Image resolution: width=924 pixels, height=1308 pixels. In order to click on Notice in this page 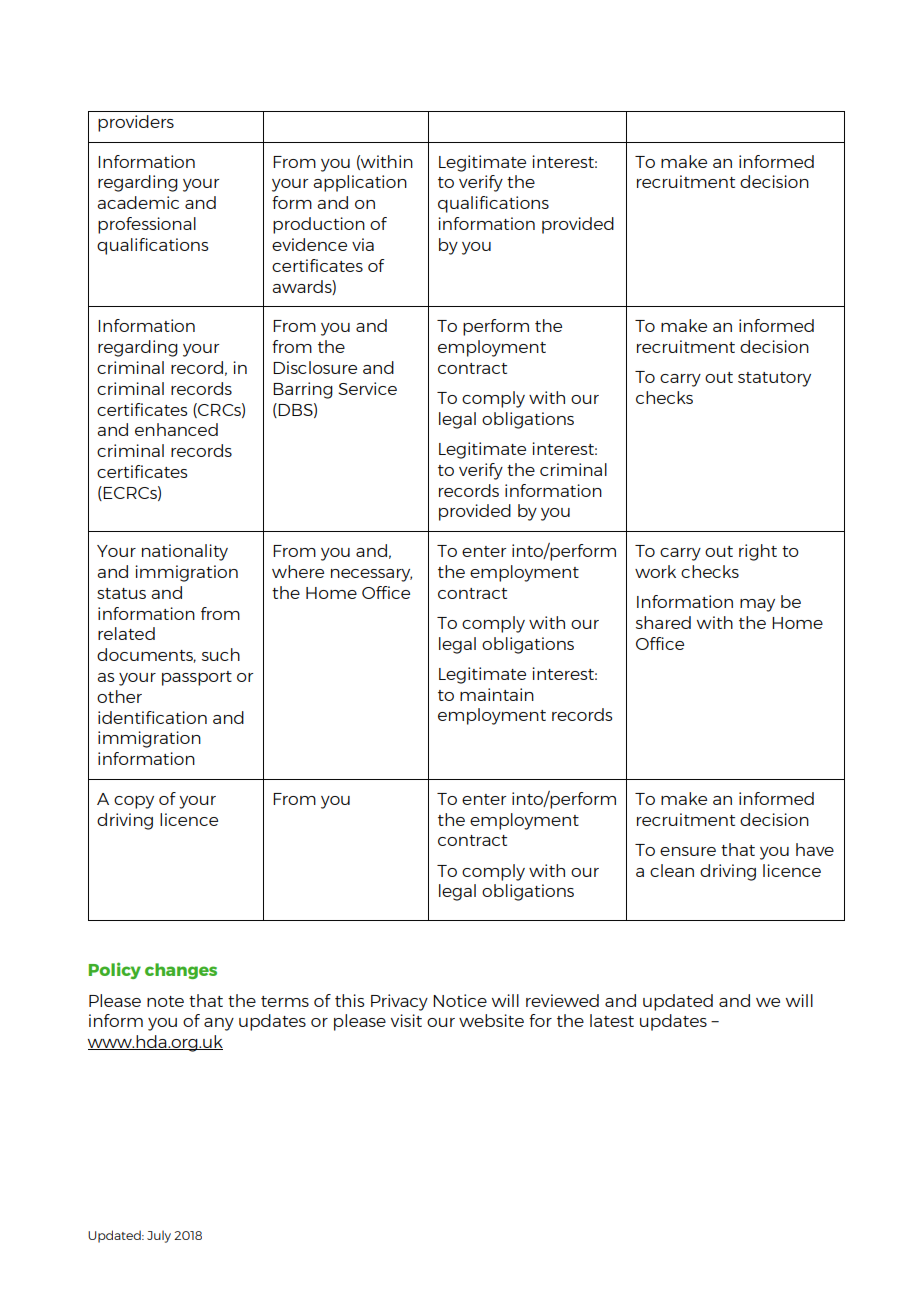, I will do `click(460, 1000)`.
